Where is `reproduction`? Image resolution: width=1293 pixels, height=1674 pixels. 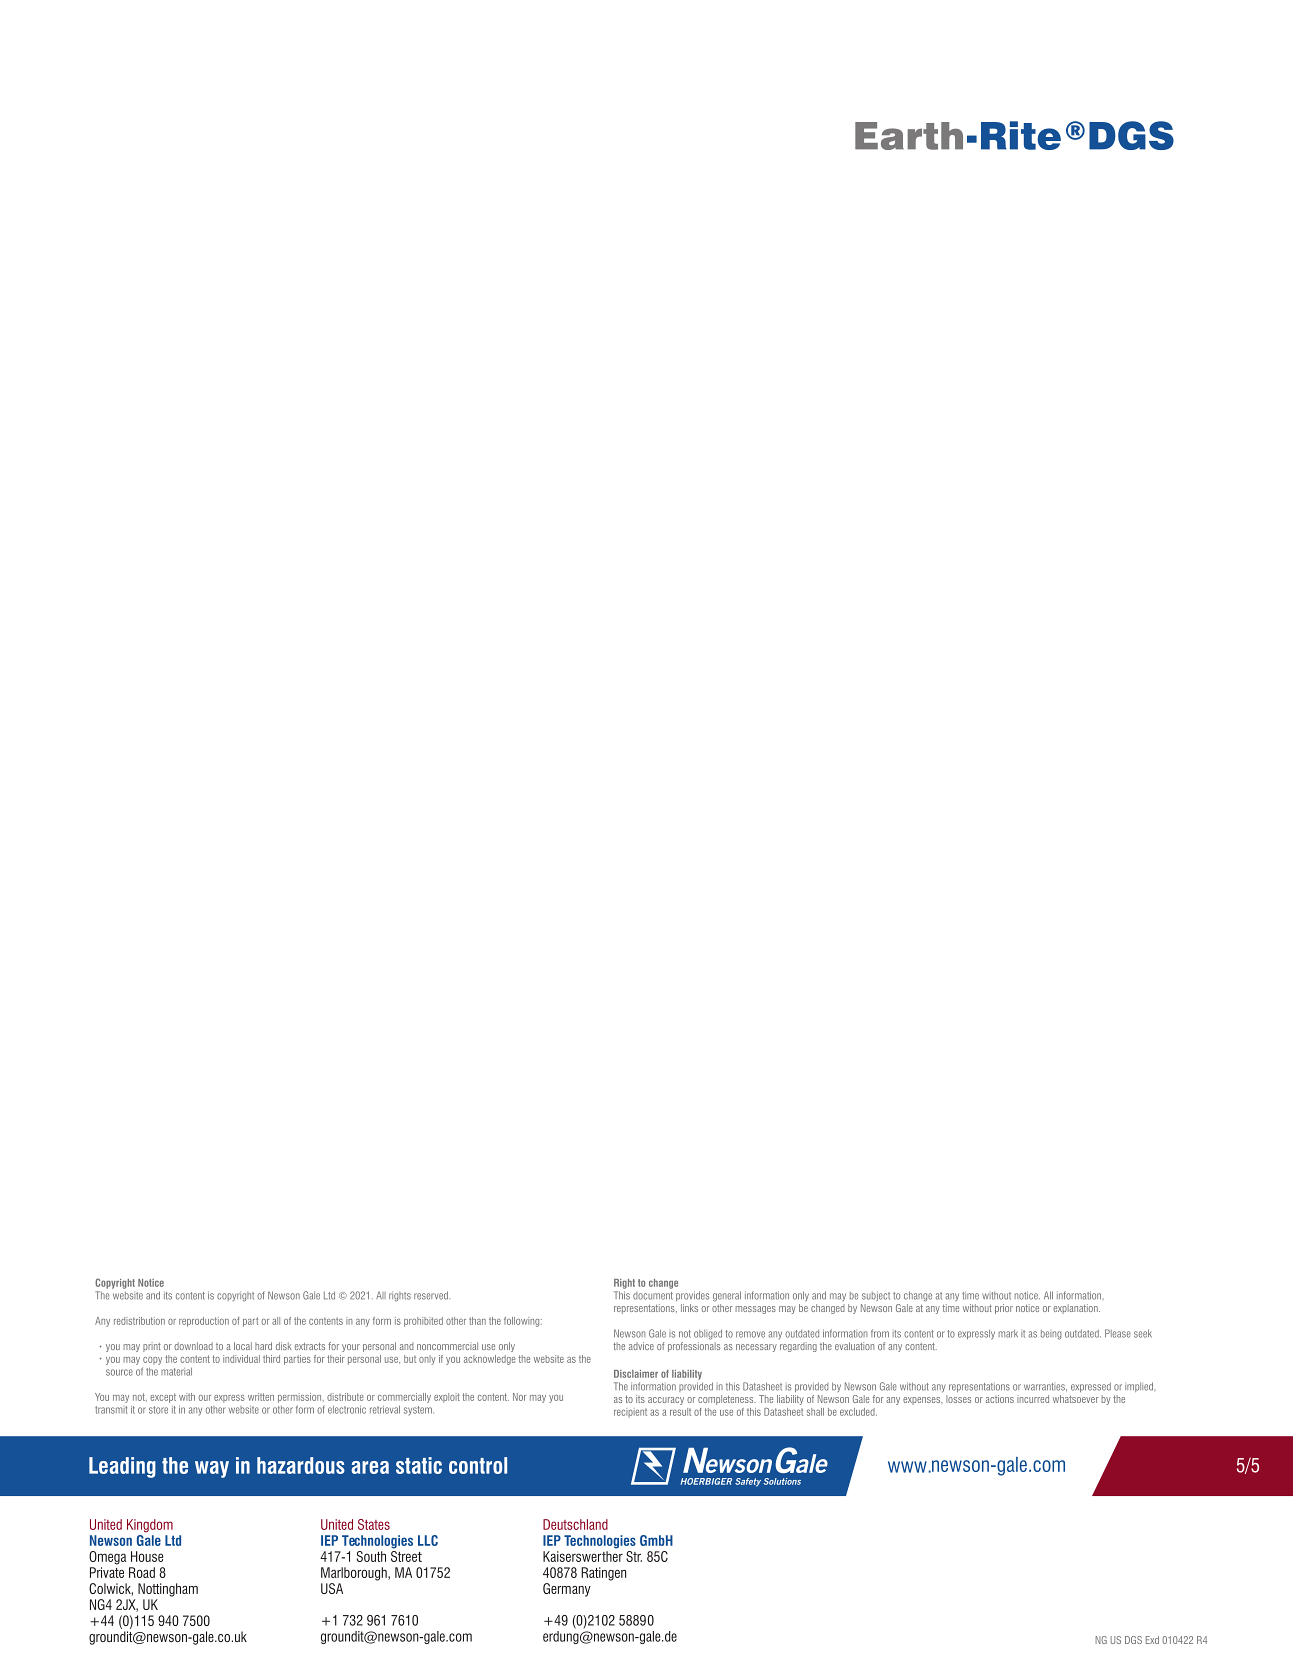
reproduction is located at coordinates (204, 1322).
